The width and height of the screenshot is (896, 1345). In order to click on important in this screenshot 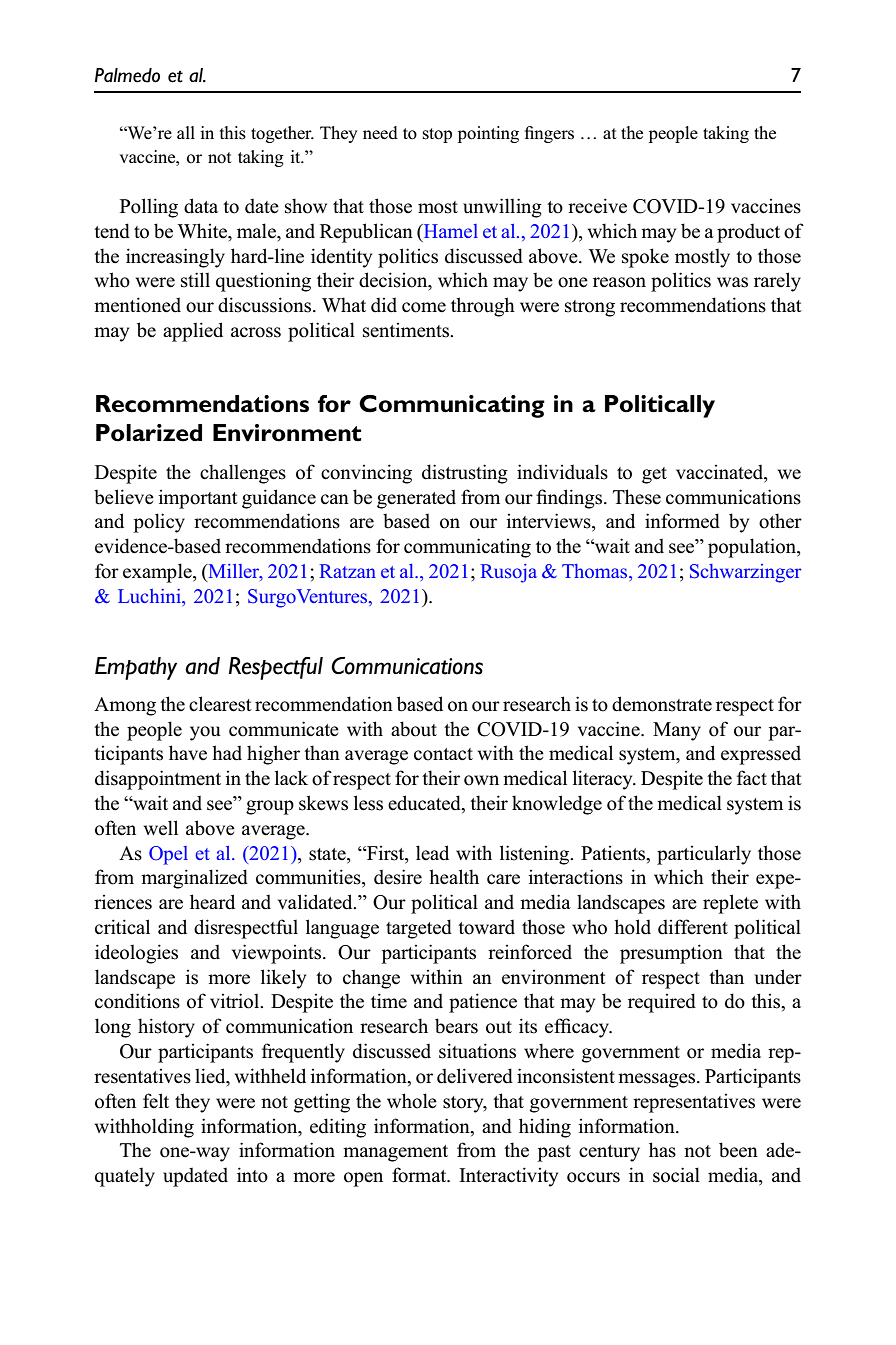, I will do `click(198, 499)`.
